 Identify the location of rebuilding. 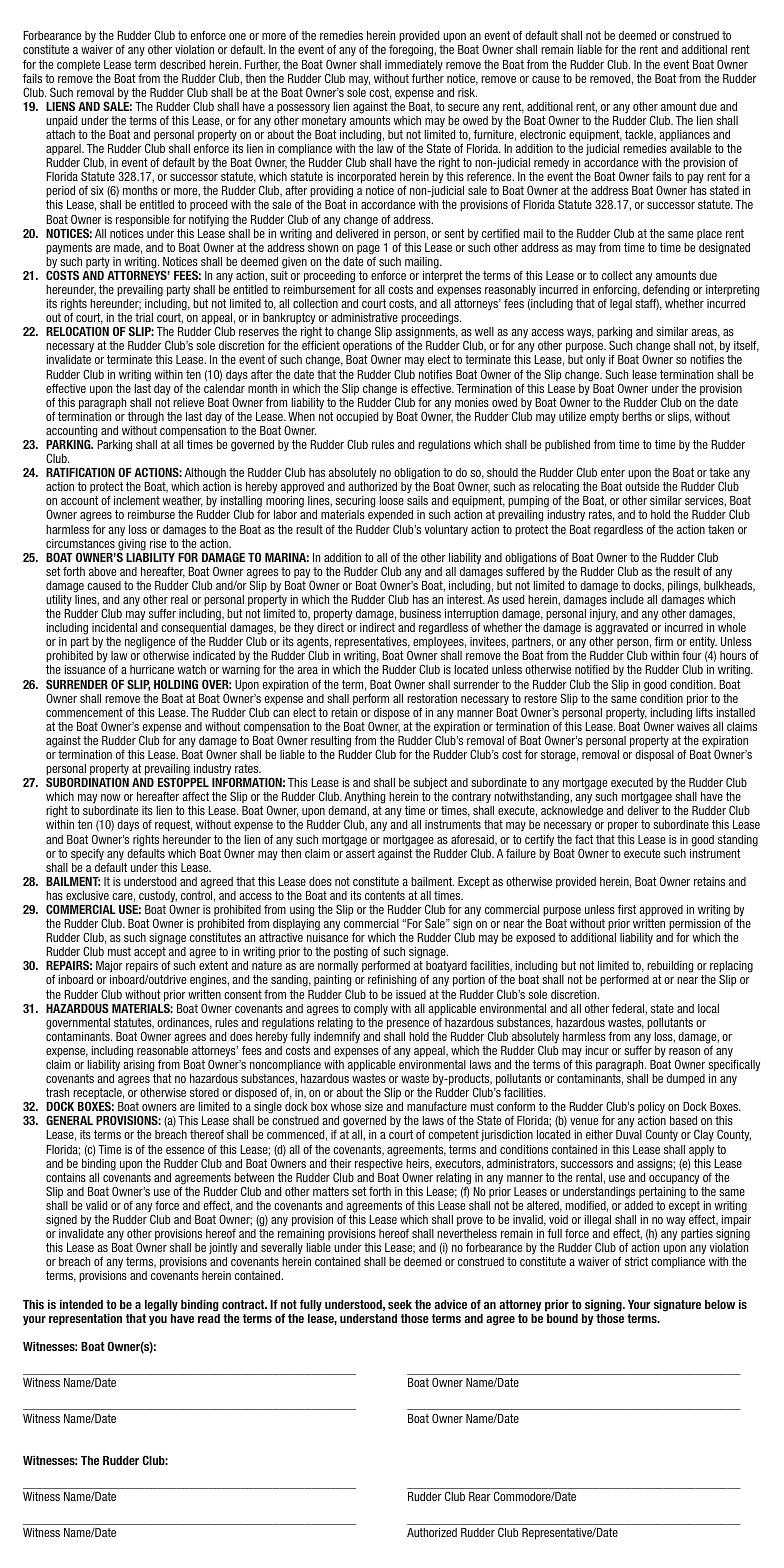
(670, 968).
